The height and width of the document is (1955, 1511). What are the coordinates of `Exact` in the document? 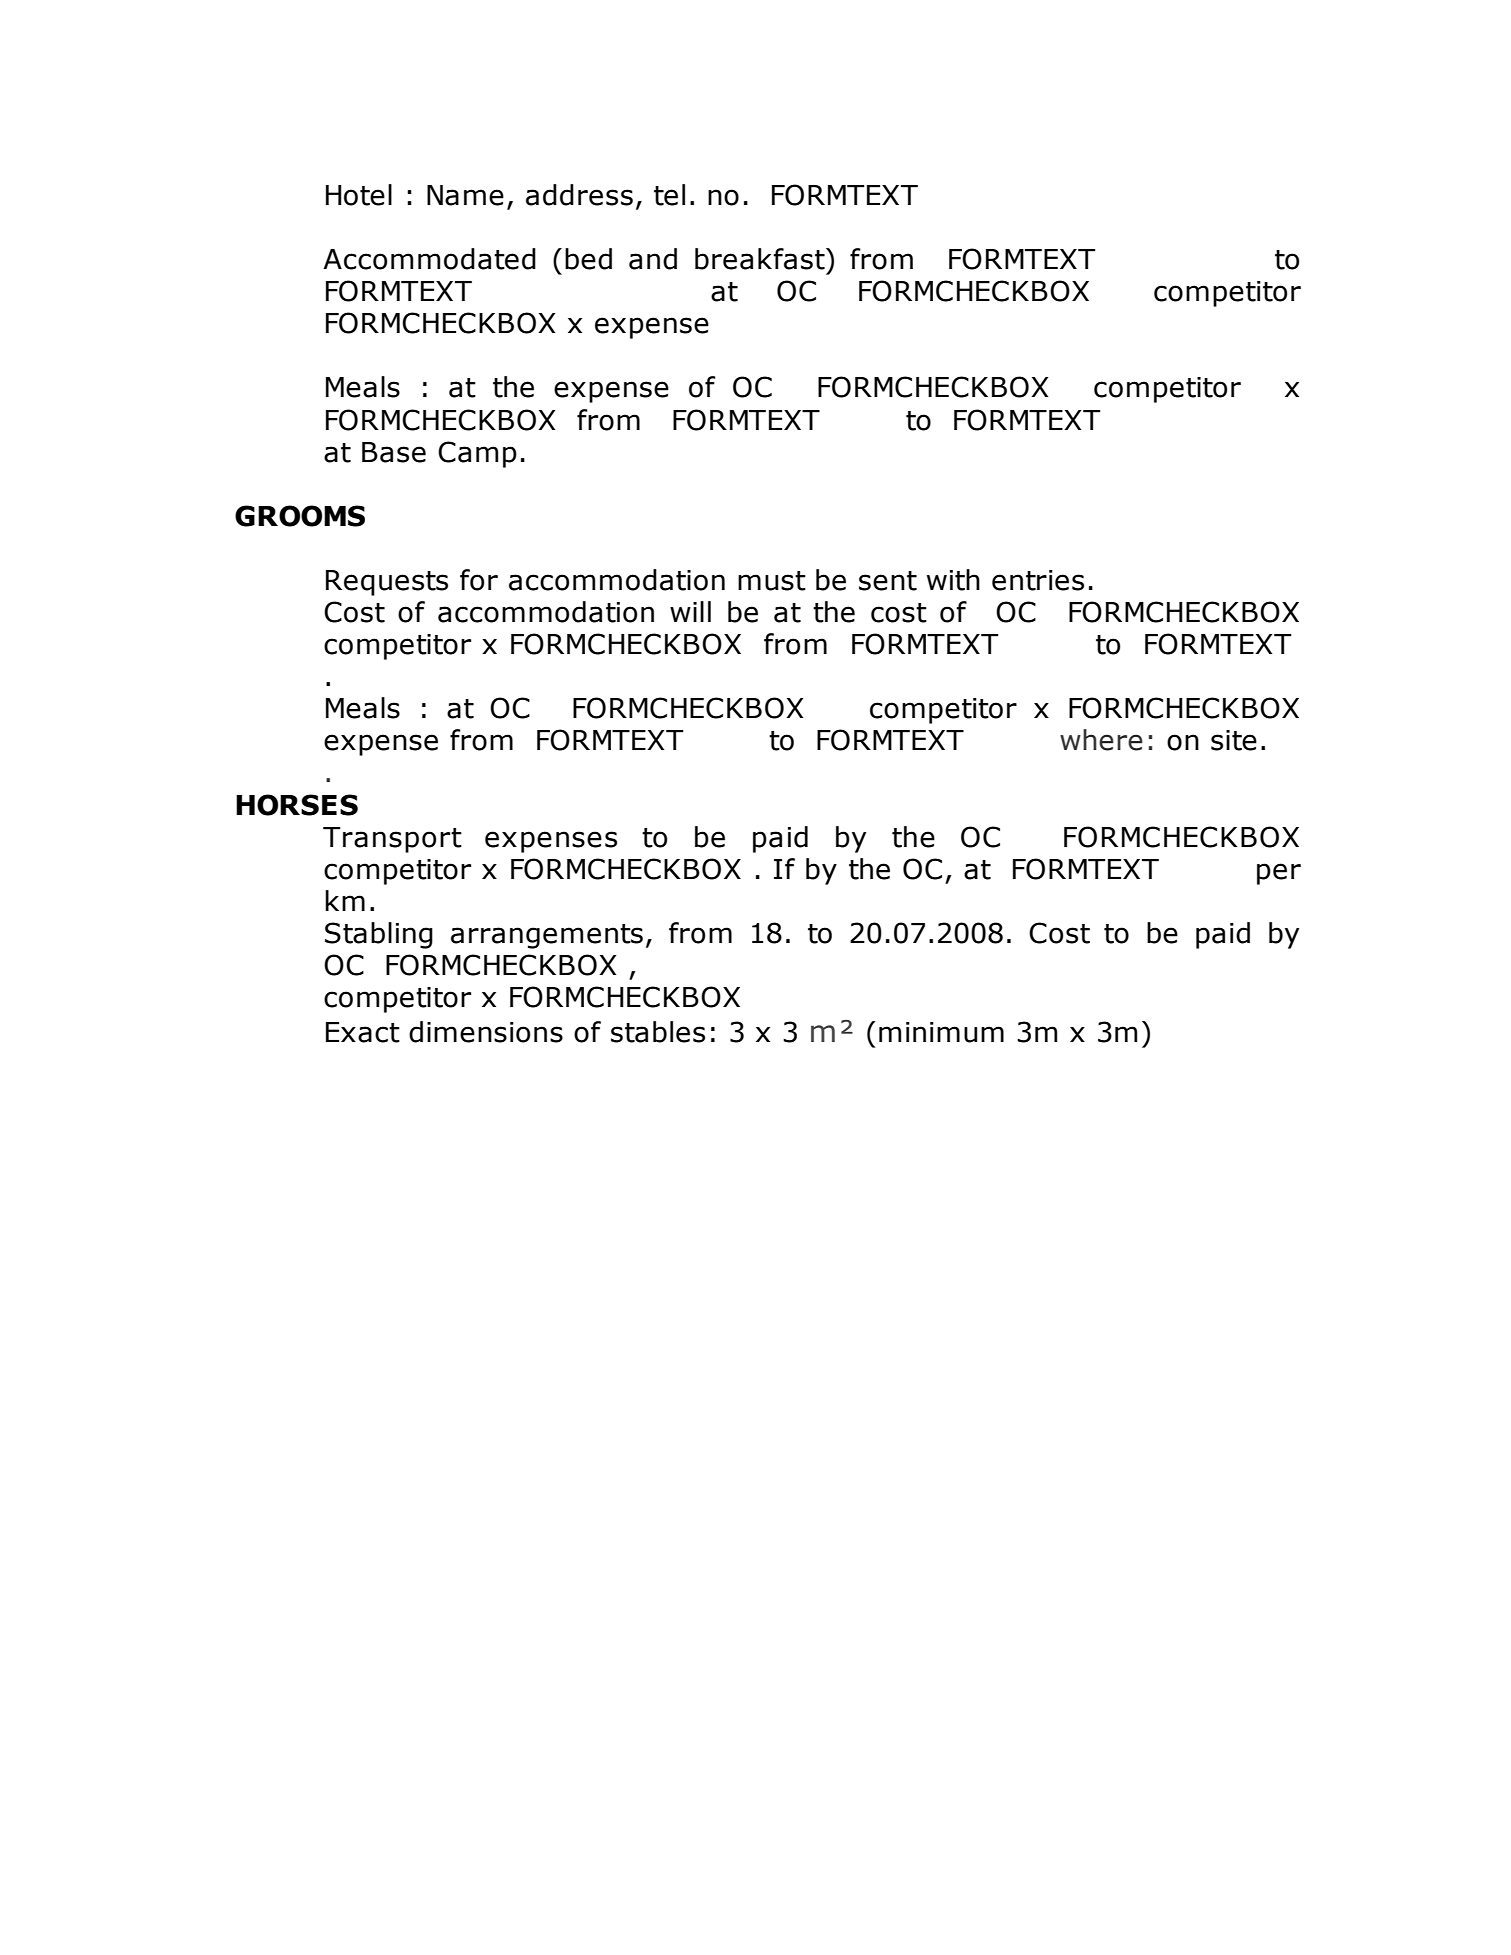 It's located at (363, 1032).
